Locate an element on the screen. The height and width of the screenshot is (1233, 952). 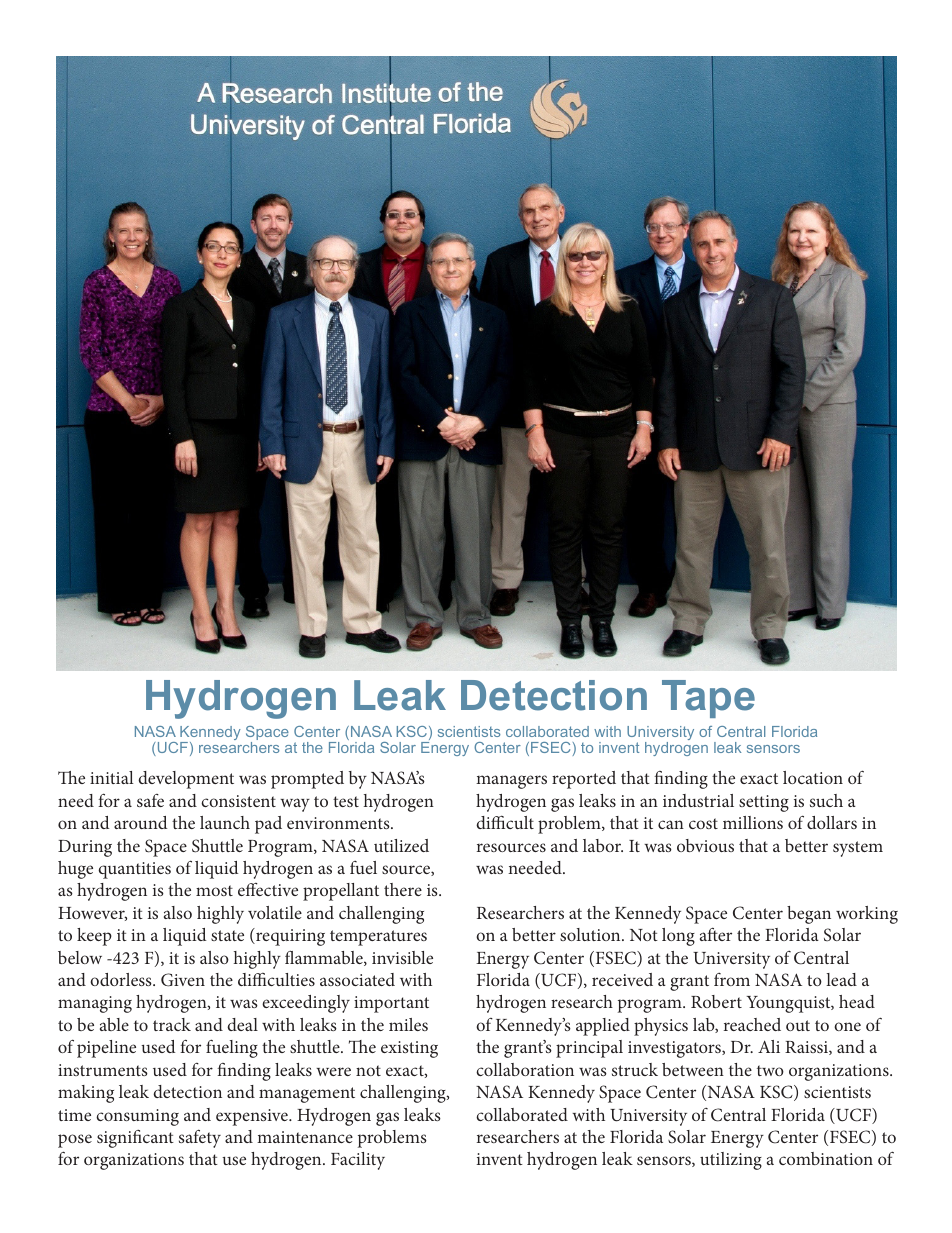
initial is located at coordinates (112, 777).
